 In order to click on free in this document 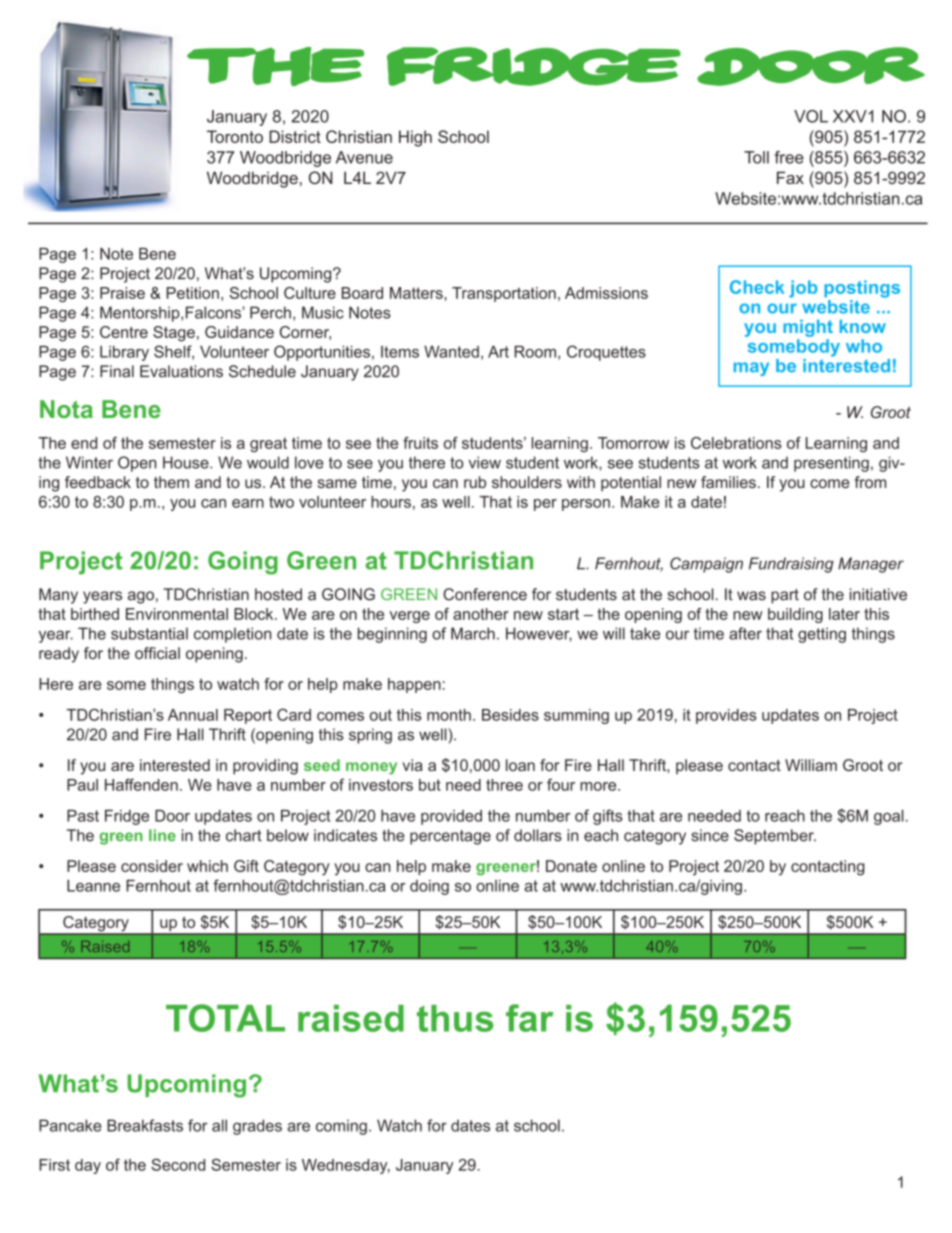, I will do `click(789, 157)`.
